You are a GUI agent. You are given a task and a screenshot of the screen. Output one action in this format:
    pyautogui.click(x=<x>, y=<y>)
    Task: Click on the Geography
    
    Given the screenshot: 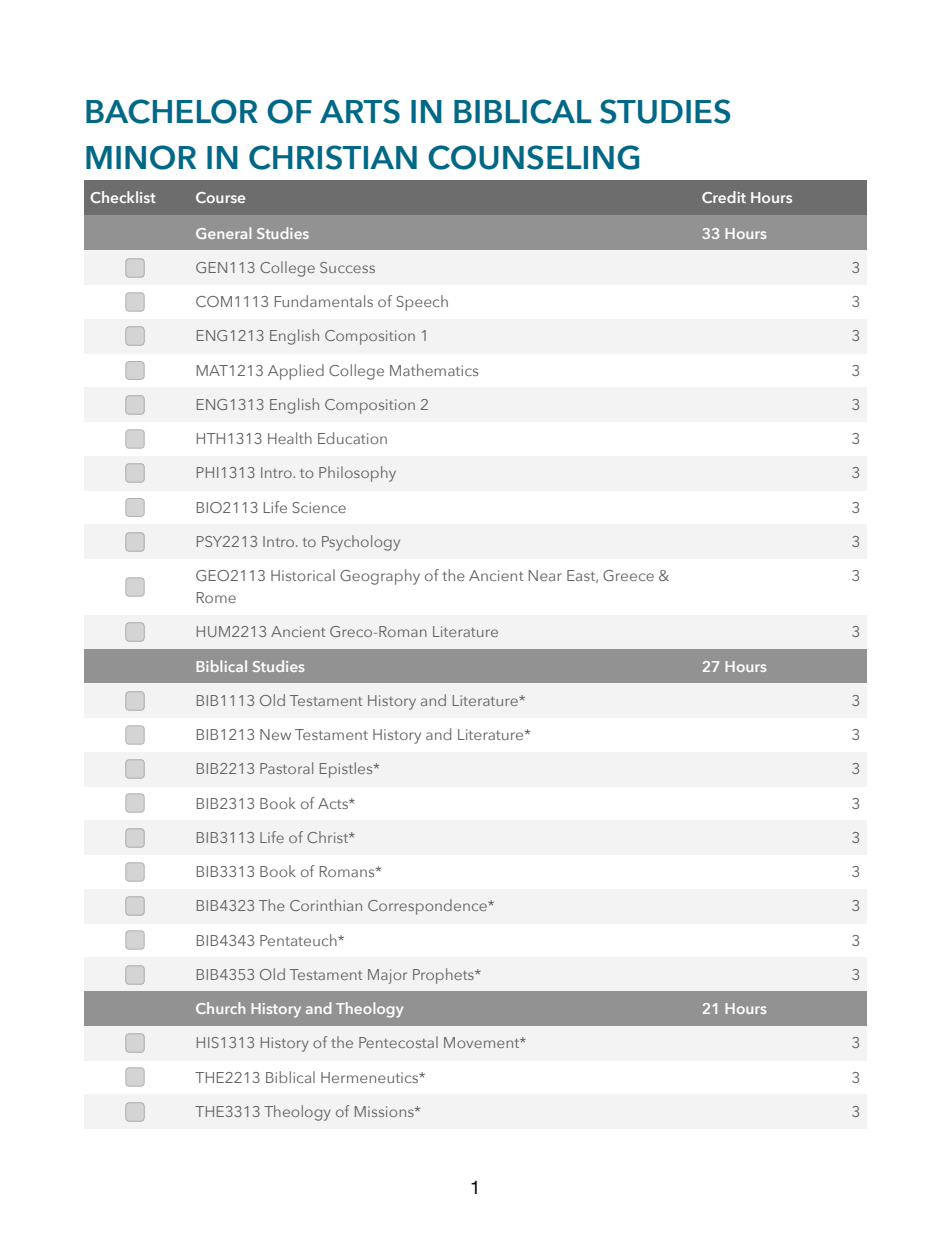 What is the action you would take?
    pyautogui.click(x=380, y=577)
